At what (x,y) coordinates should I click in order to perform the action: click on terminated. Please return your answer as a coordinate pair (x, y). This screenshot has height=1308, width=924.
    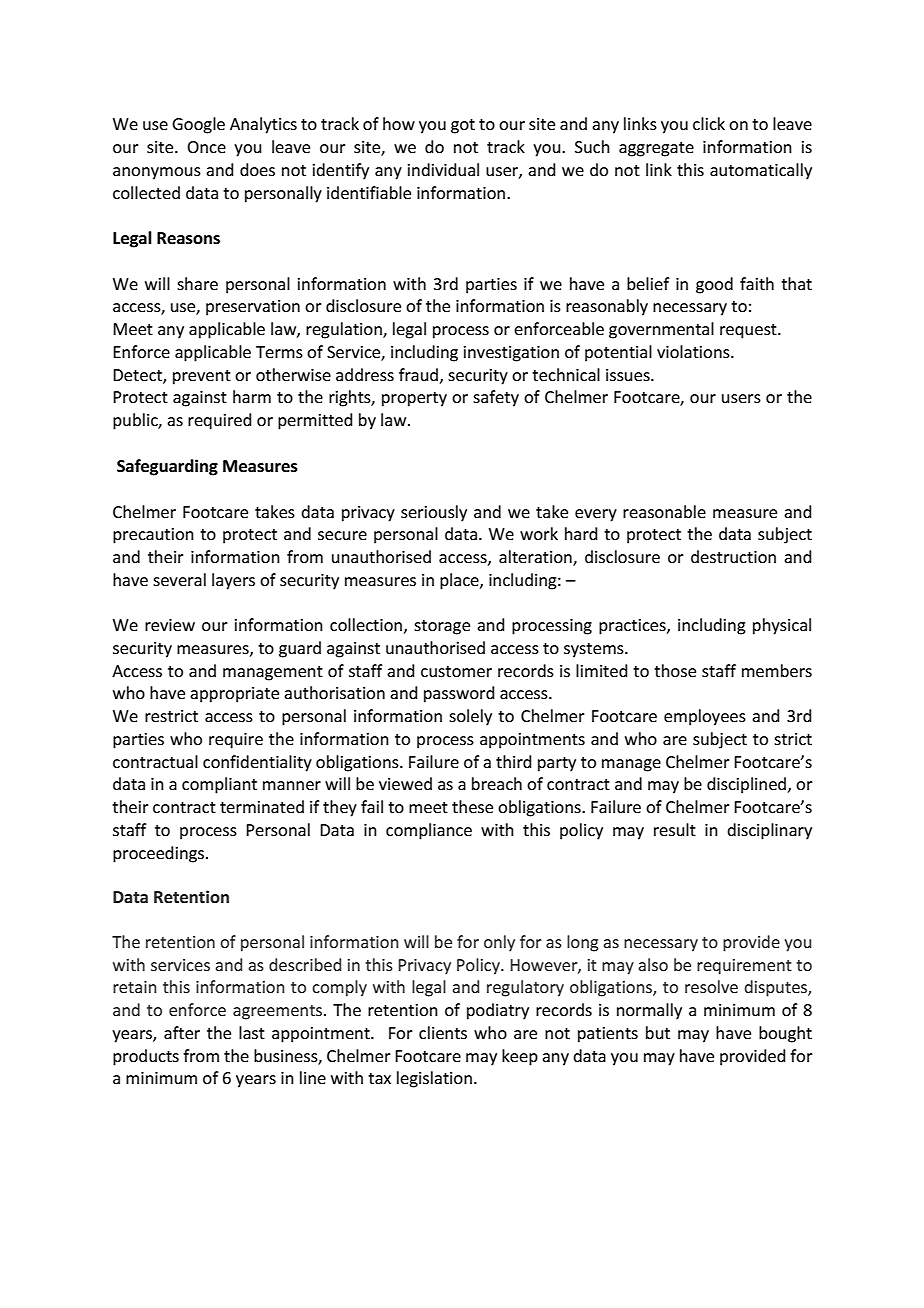
    Looking at the image, I should click on (262, 806).
